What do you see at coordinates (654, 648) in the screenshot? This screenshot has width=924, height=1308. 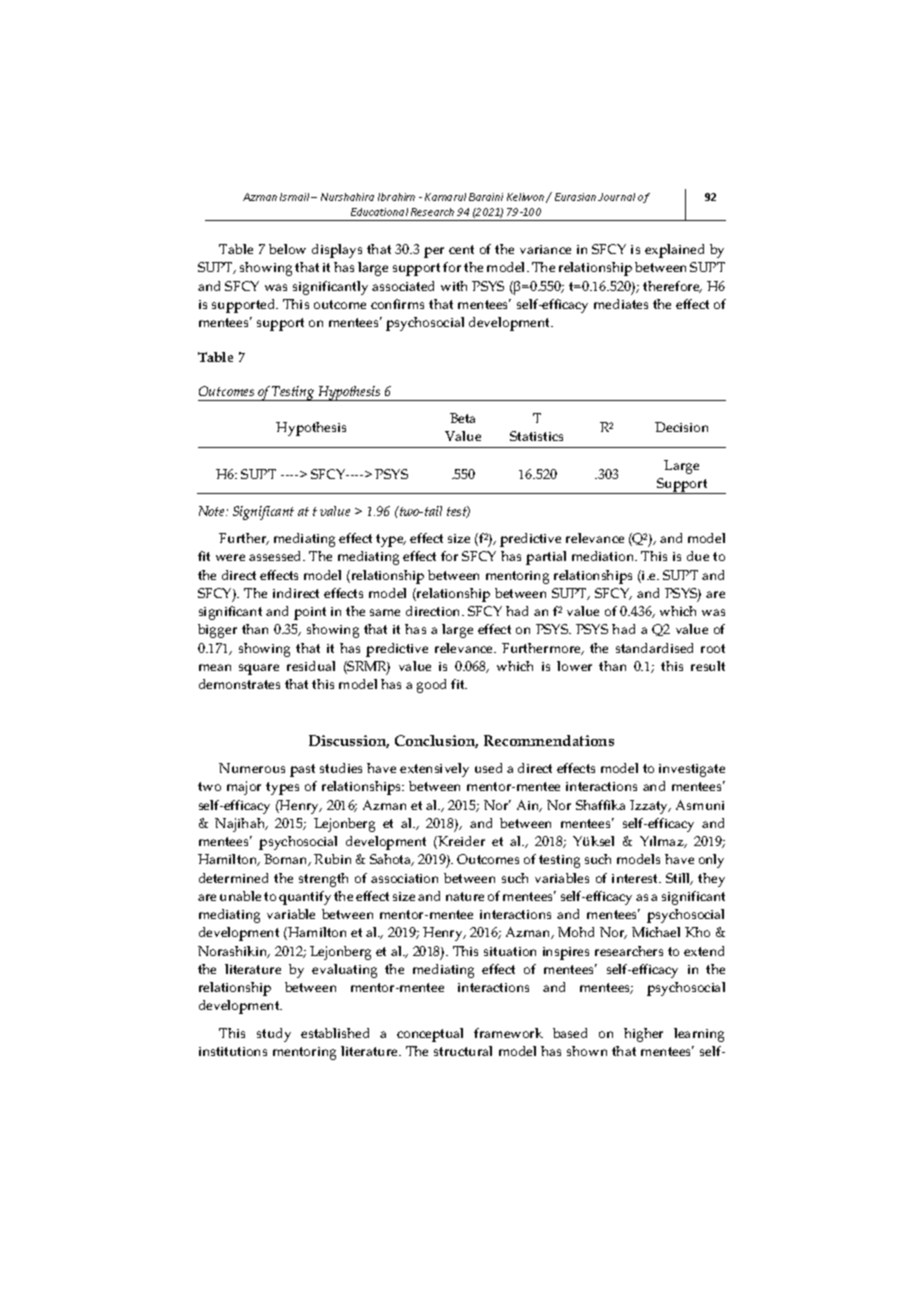 I see `standardised` at bounding box center [654, 648].
